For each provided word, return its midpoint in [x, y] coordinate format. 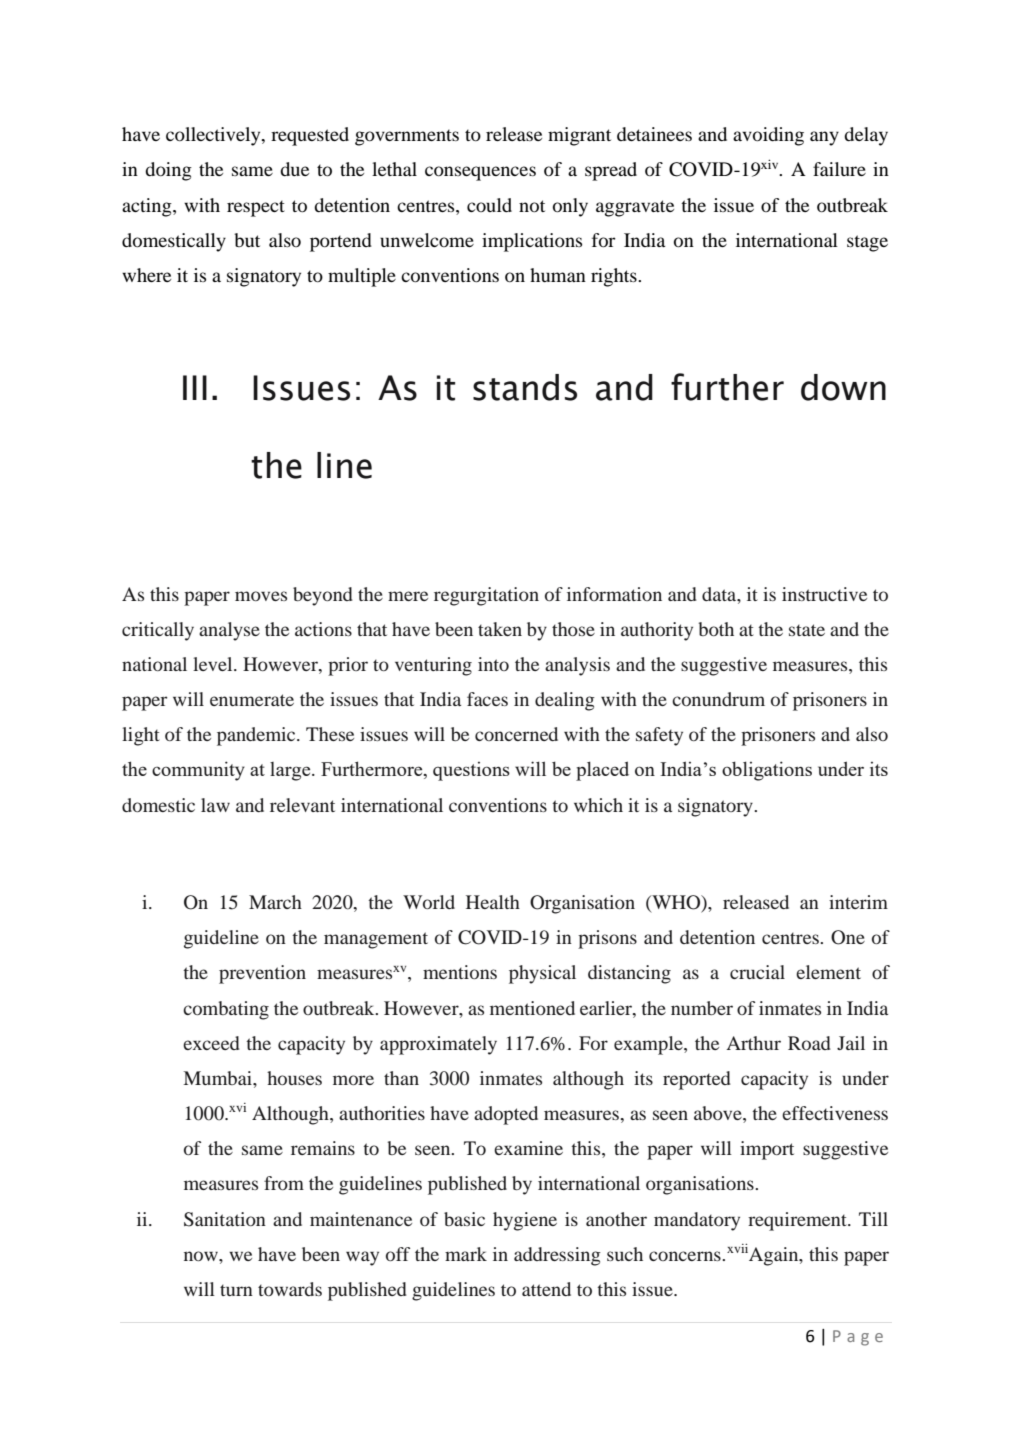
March [275, 902]
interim [858, 902]
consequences [480, 173]
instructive [824, 594]
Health [493, 902]
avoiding [768, 136]
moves [261, 596]
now [202, 1256]
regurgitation [486, 596]
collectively [214, 136]
